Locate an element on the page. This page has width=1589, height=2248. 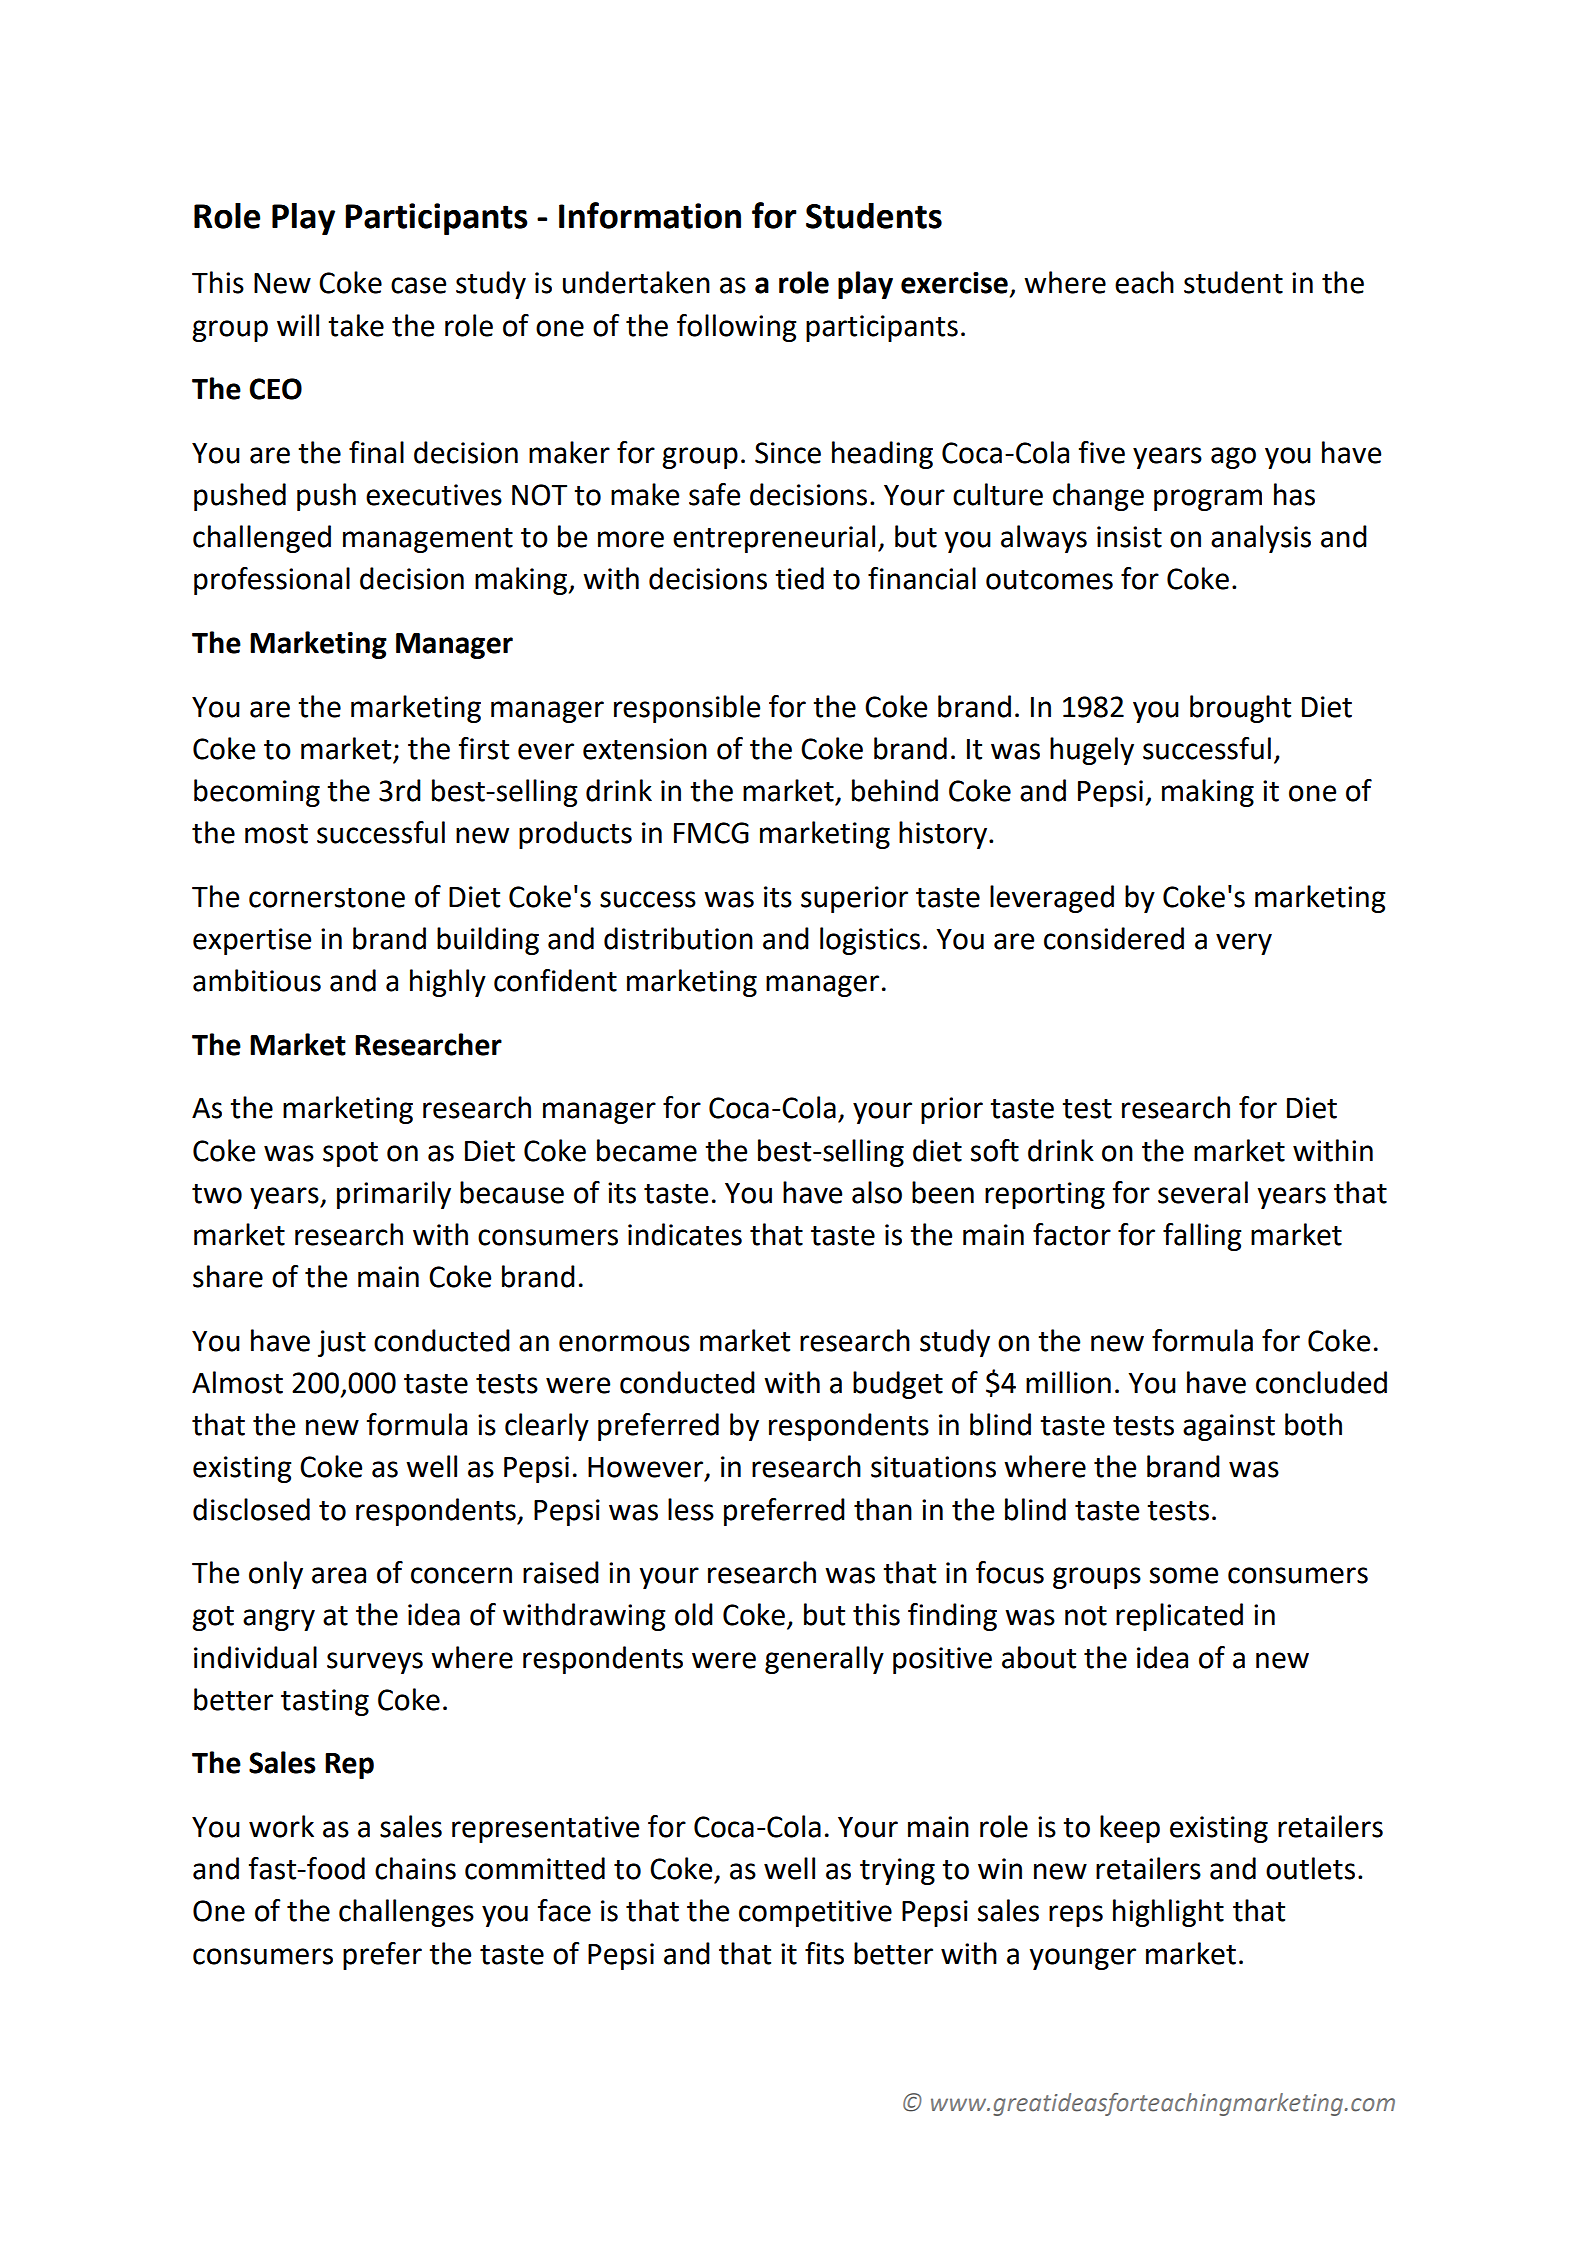
exercise is located at coordinates (954, 283).
